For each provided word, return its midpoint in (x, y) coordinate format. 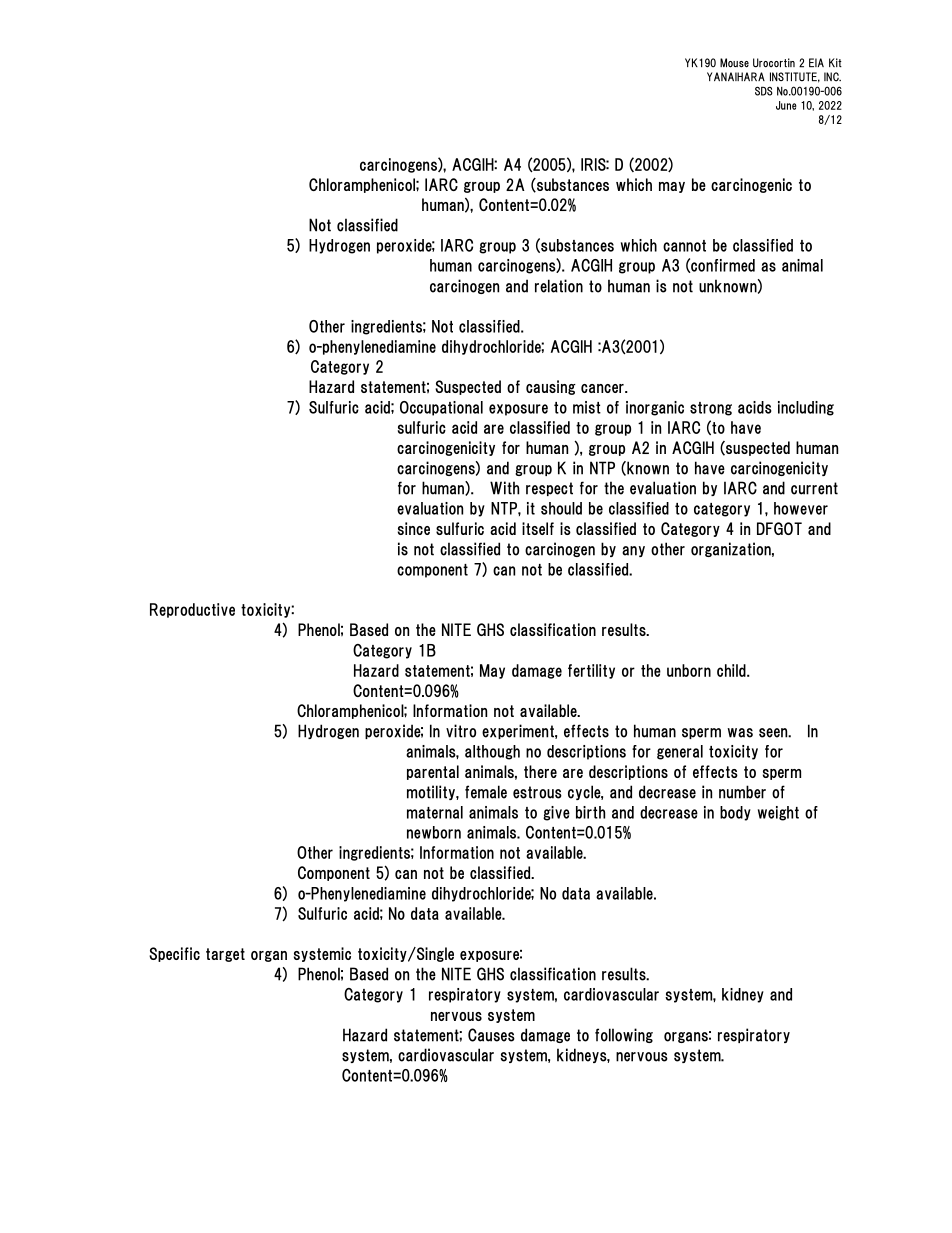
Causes (491, 1035)
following (624, 1035)
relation (559, 286)
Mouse (734, 63)
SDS (764, 91)
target (225, 955)
